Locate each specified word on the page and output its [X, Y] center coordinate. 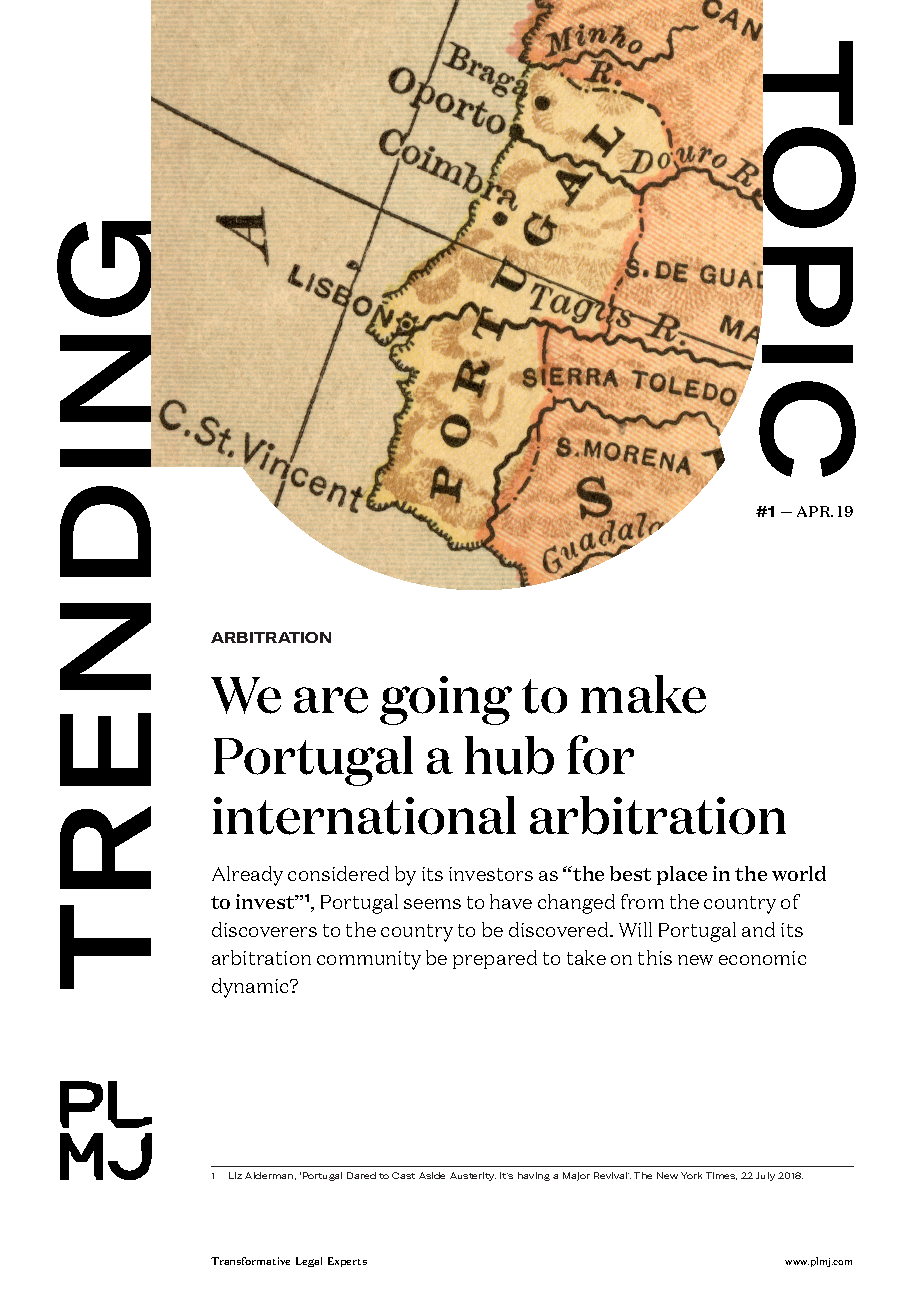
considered [338, 873]
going [446, 700]
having [534, 1176]
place [682, 875]
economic [762, 958]
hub [509, 755]
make [643, 694]
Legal [309, 1262]
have [511, 901]
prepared [495, 959]
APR [815, 511]
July [765, 1176]
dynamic [251, 988]
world [799, 873]
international [364, 815]
